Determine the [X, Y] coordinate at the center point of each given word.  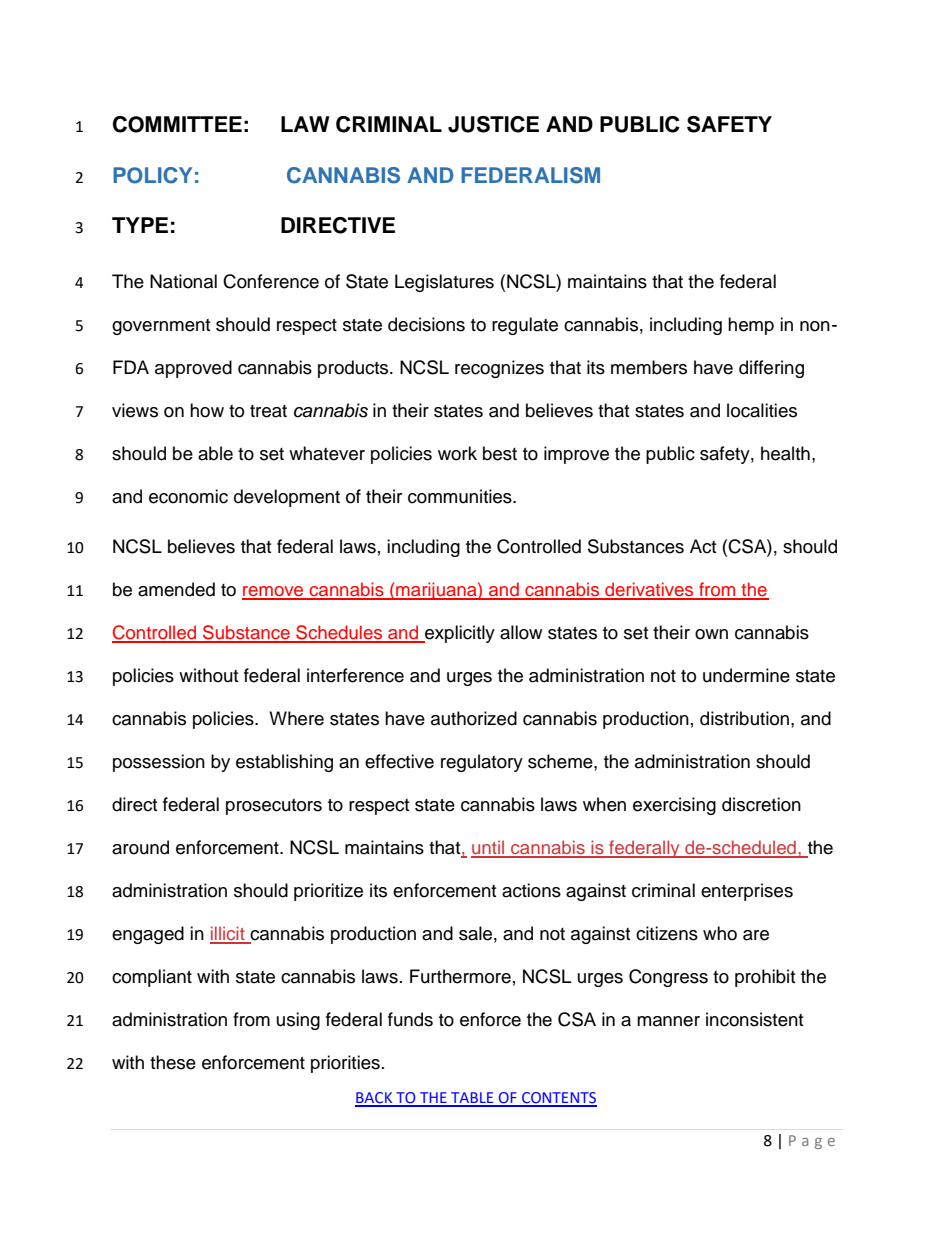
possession [159, 763]
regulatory [482, 763]
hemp [751, 326]
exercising [674, 806]
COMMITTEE [177, 124]
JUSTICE [493, 124]
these [173, 1062]
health [785, 453]
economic [188, 496]
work [457, 453]
